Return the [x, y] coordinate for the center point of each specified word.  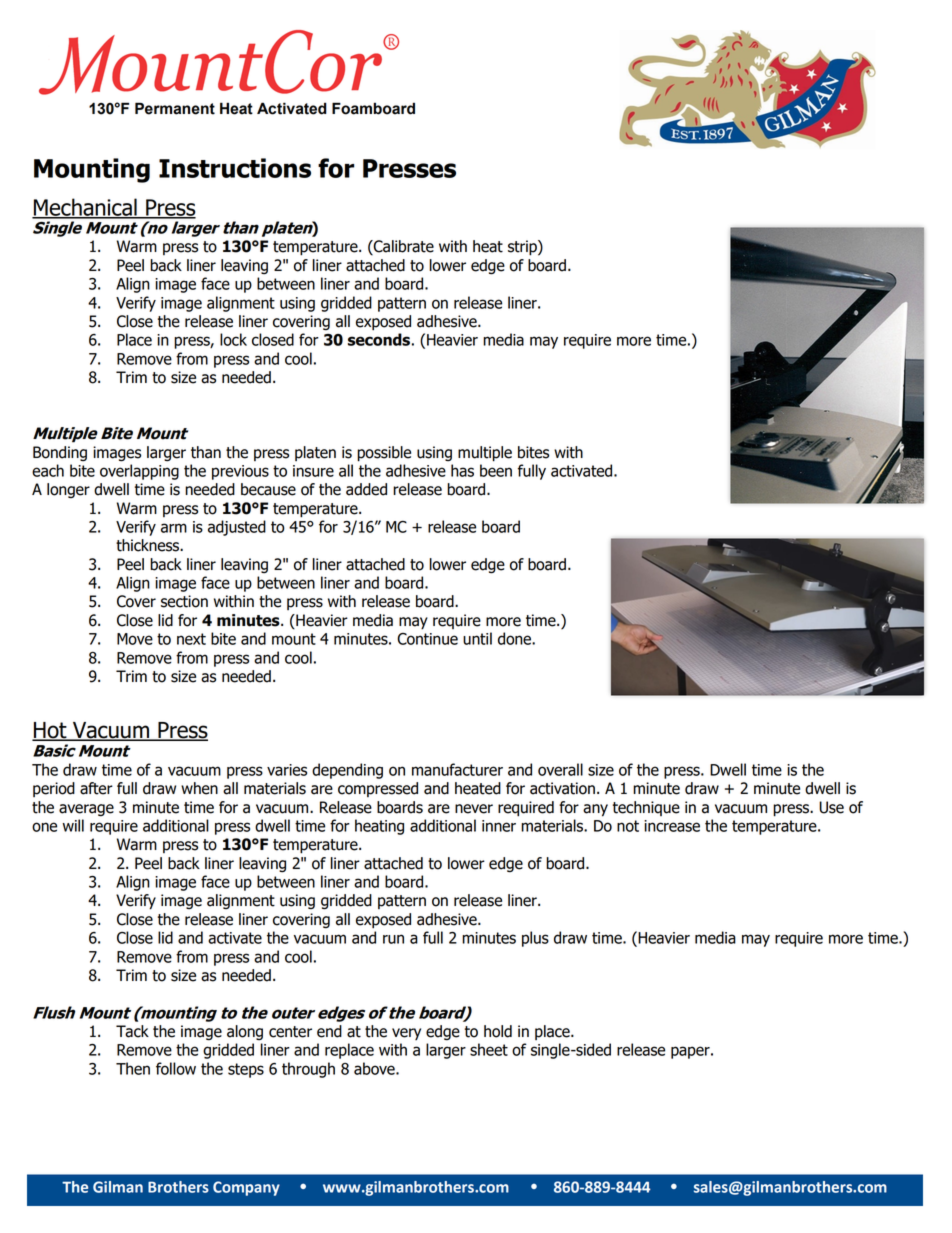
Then [133, 1068]
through [308, 1070]
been [496, 470]
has [462, 470]
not [628, 826]
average [86, 810]
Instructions [235, 168]
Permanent [175, 108]
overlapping [139, 472]
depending [347, 771]
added [366, 489]
